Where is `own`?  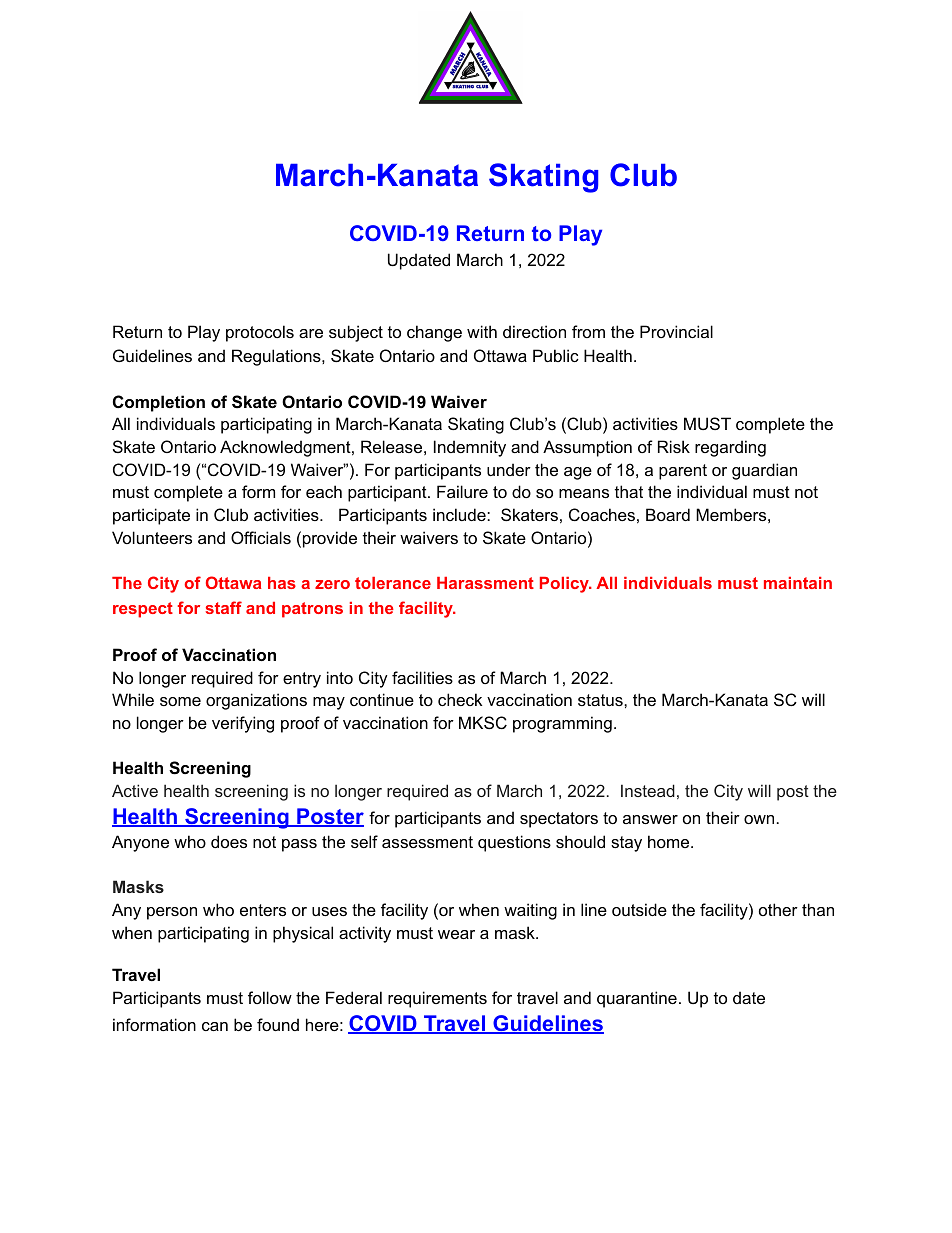
own is located at coordinates (759, 819).
